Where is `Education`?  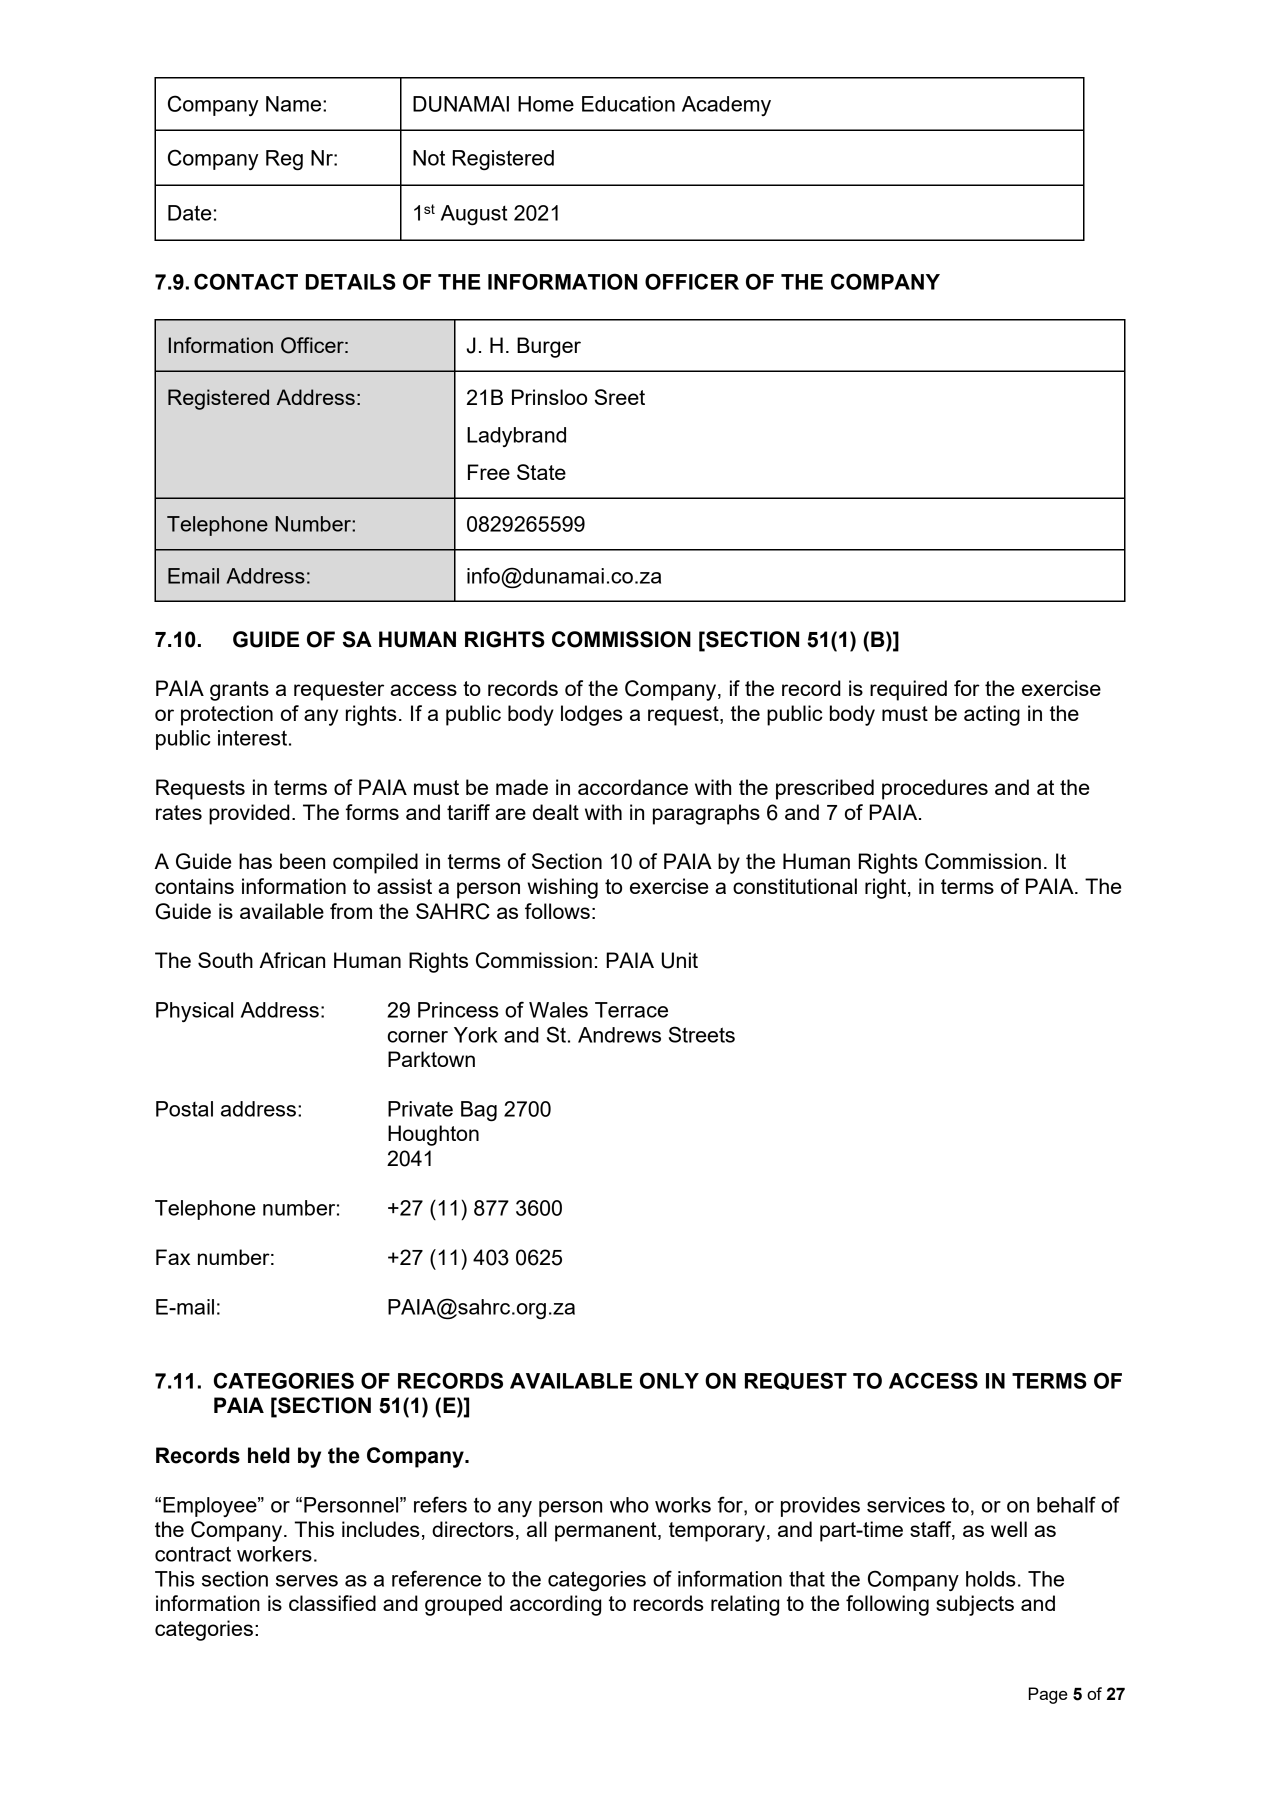 Education is located at coordinates (628, 104).
